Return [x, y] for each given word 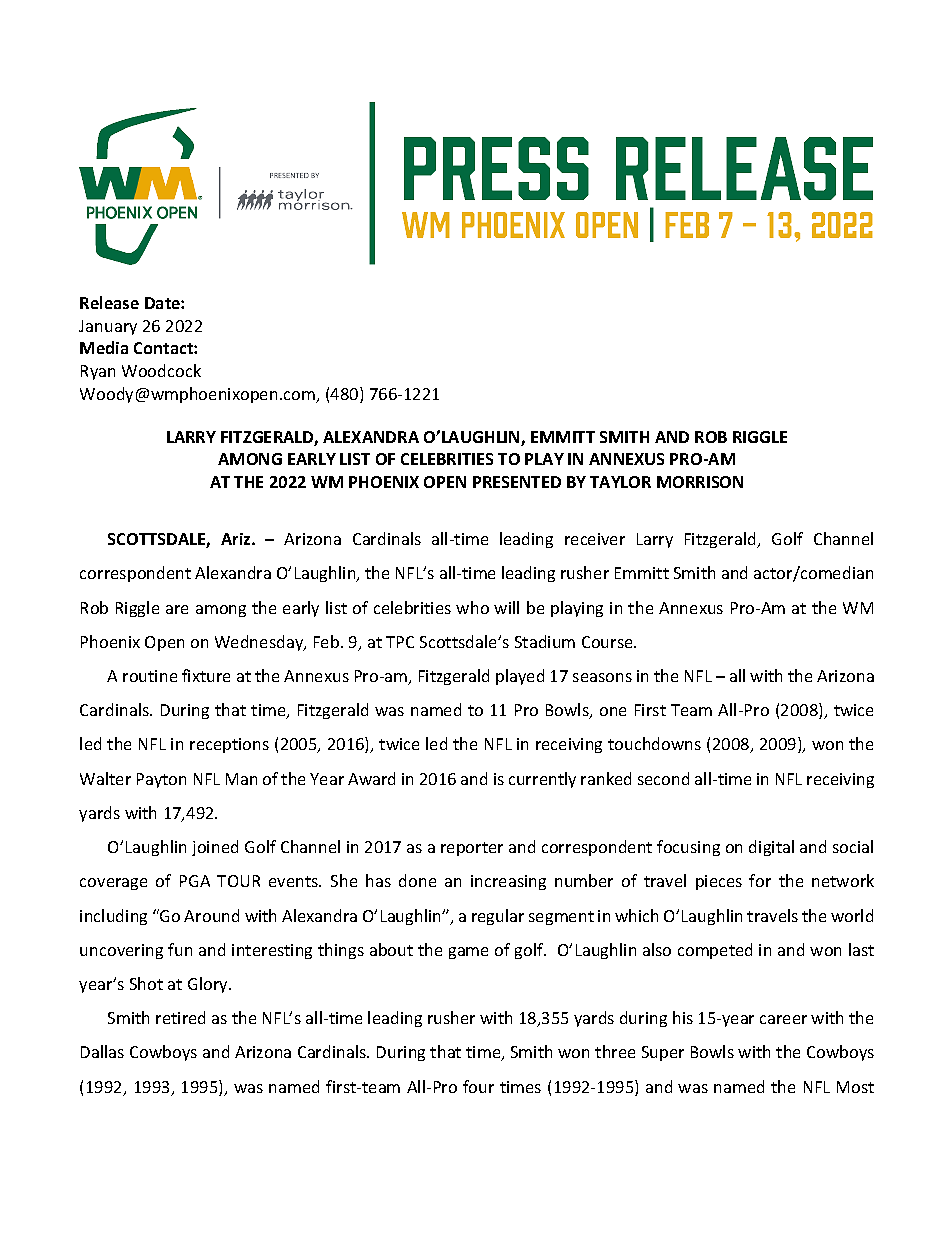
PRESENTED [517, 482]
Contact [164, 348]
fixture [206, 675]
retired [180, 1017]
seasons [602, 677]
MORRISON [700, 482]
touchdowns [654, 743]
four [478, 1086]
